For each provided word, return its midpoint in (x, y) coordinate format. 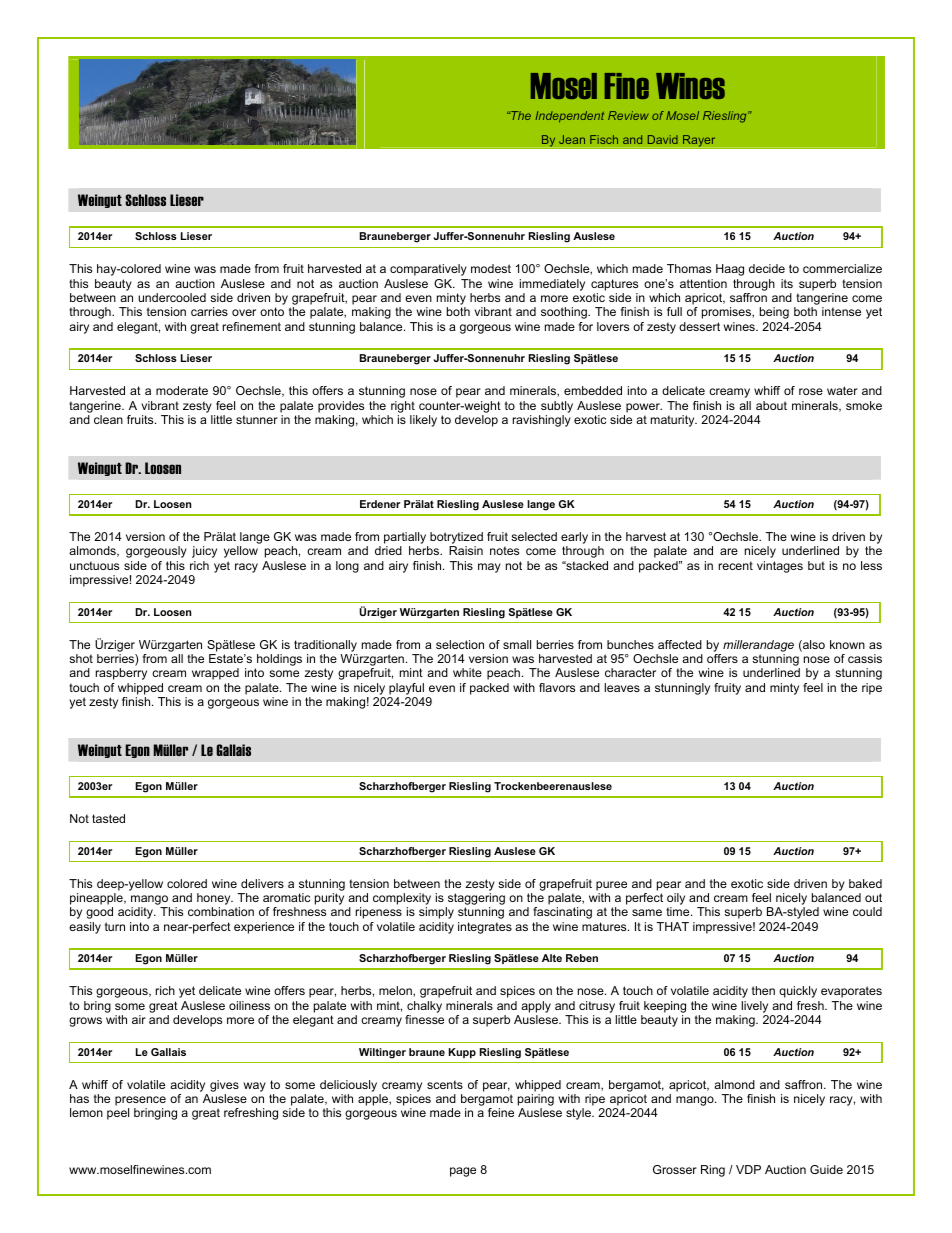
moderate (182, 390)
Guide (826, 1169)
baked (865, 883)
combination (221, 911)
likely (423, 421)
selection (460, 644)
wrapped (215, 674)
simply (436, 913)
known (847, 644)
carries (209, 311)
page (463, 1172)
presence (140, 1101)
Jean (572, 139)
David (663, 139)
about (771, 405)
